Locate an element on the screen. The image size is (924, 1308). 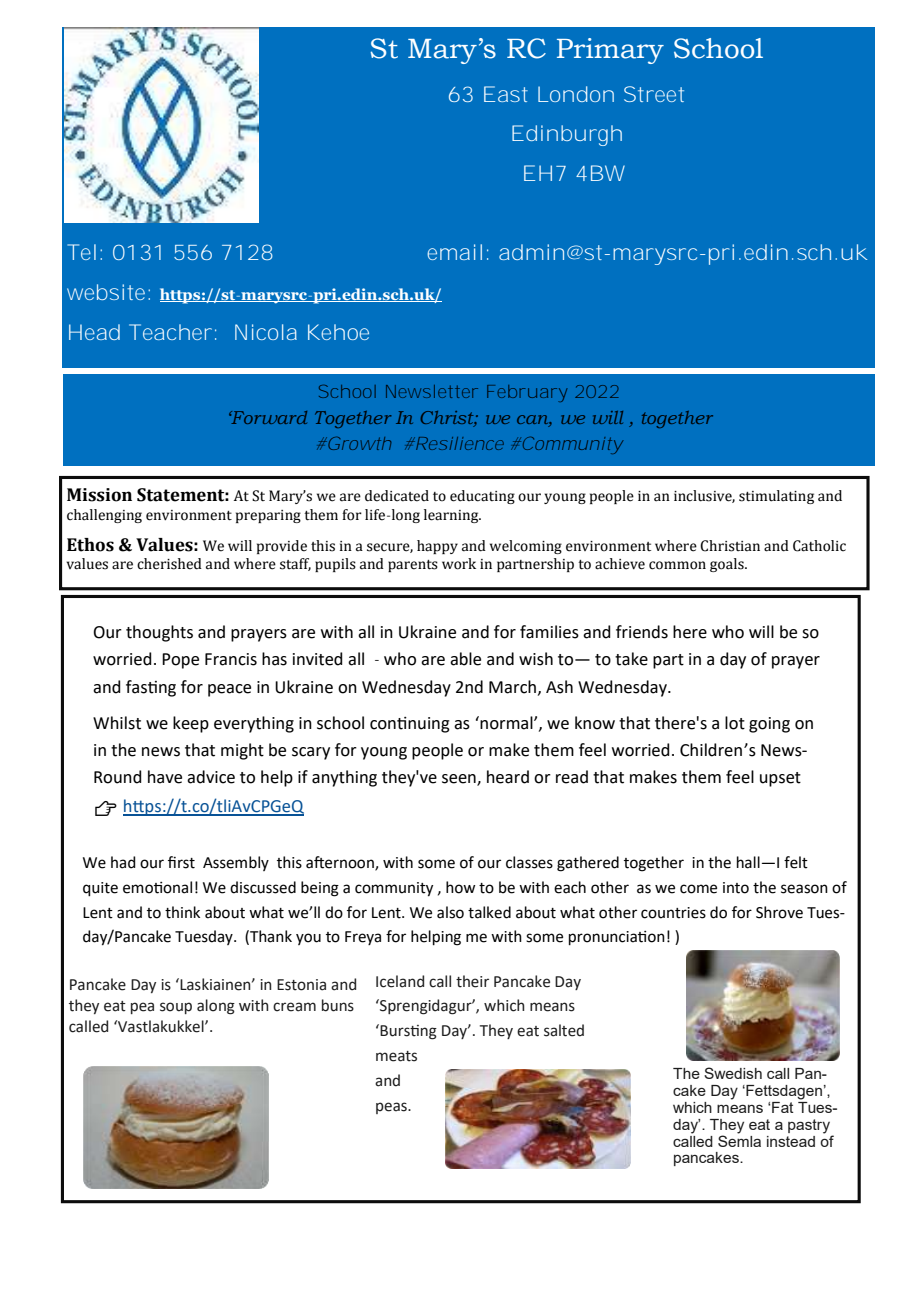
peas is located at coordinates (392, 1108).
